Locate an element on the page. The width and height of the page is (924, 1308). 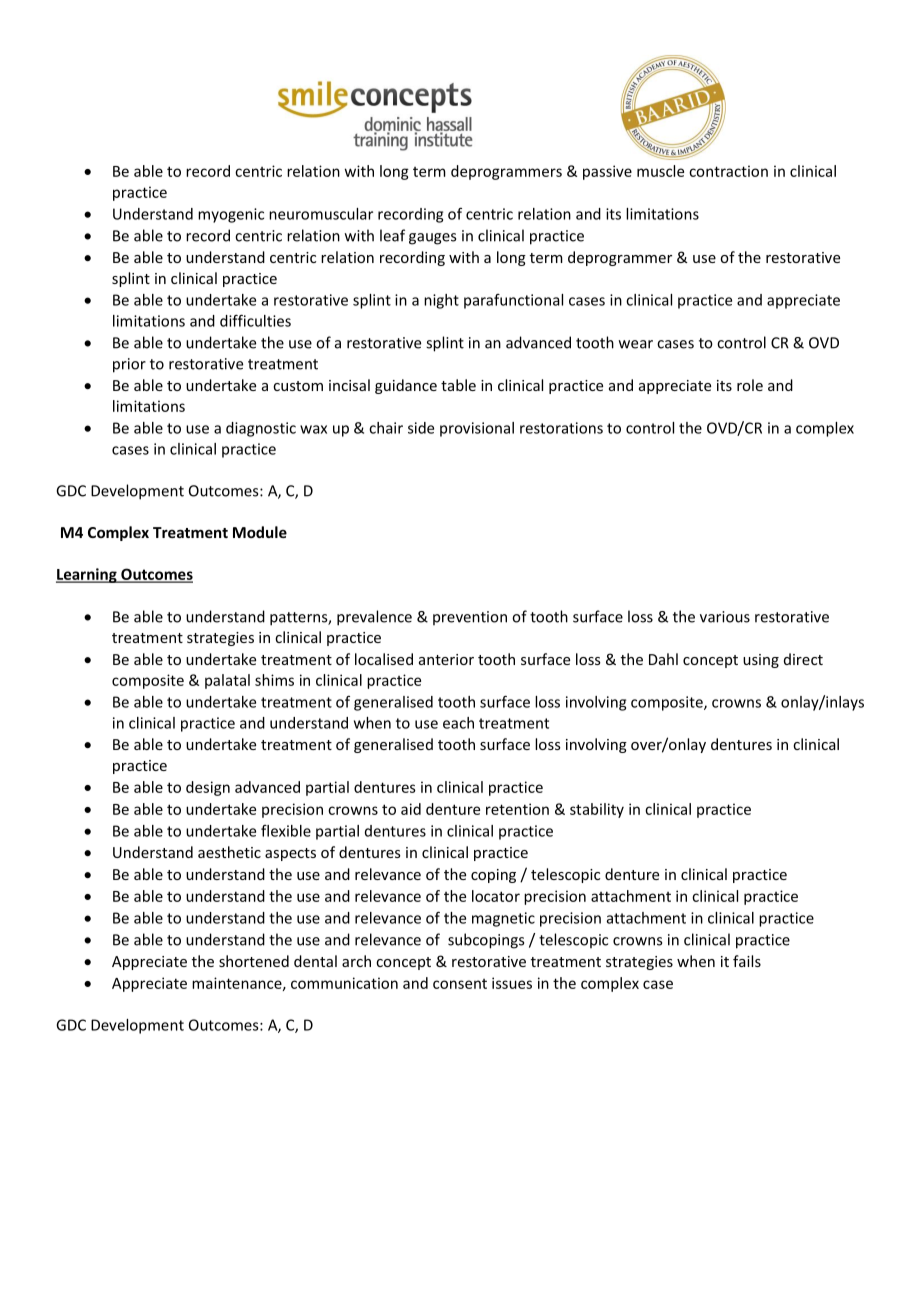
neuromuscular is located at coordinates (321, 214).
